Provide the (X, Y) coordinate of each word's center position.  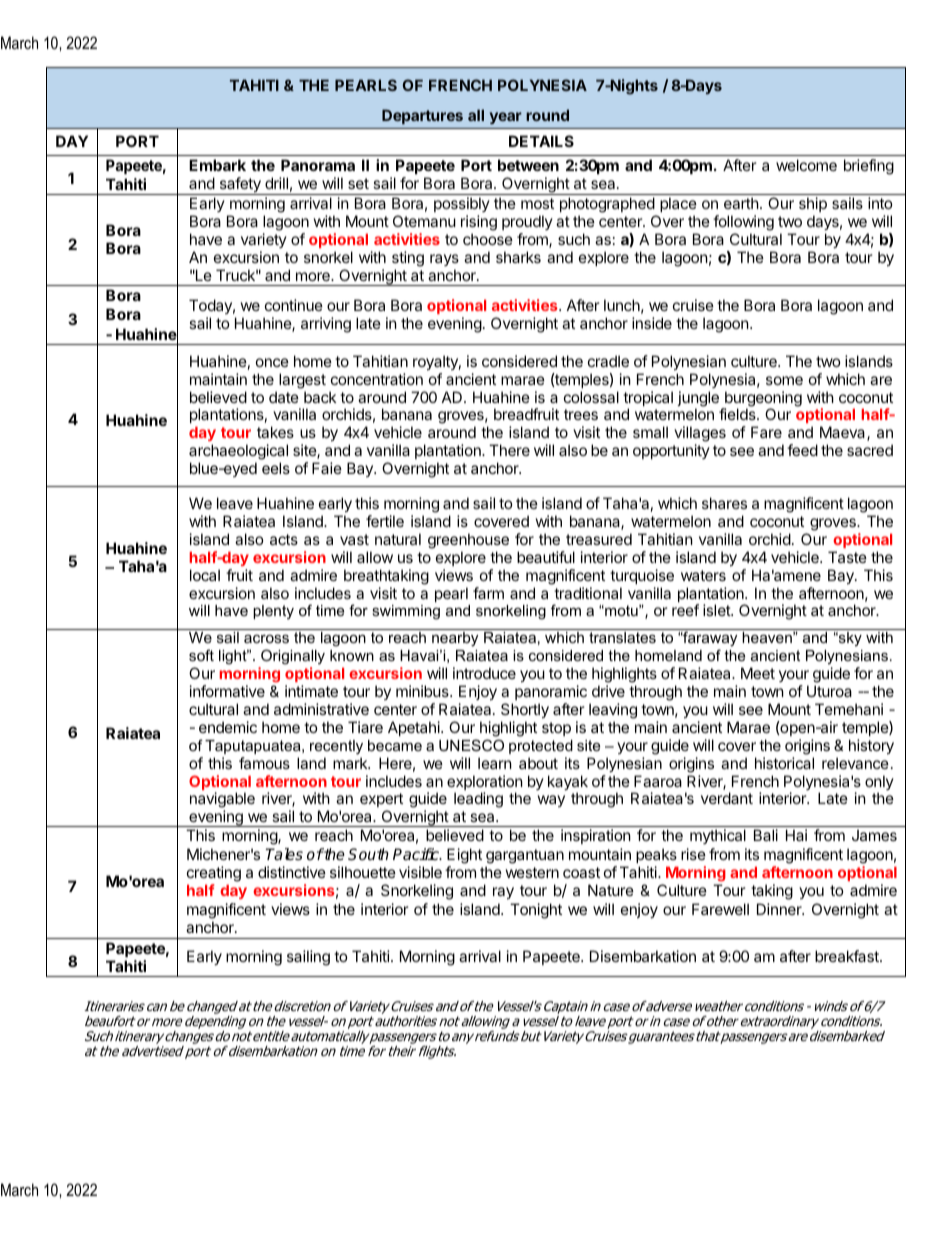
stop (556, 729)
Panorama (318, 165)
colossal (591, 397)
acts (284, 539)
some (784, 380)
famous (264, 763)
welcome (806, 165)
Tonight (536, 911)
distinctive (292, 872)
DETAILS (541, 141)
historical (784, 763)
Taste (847, 557)
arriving (326, 325)
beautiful (546, 557)
